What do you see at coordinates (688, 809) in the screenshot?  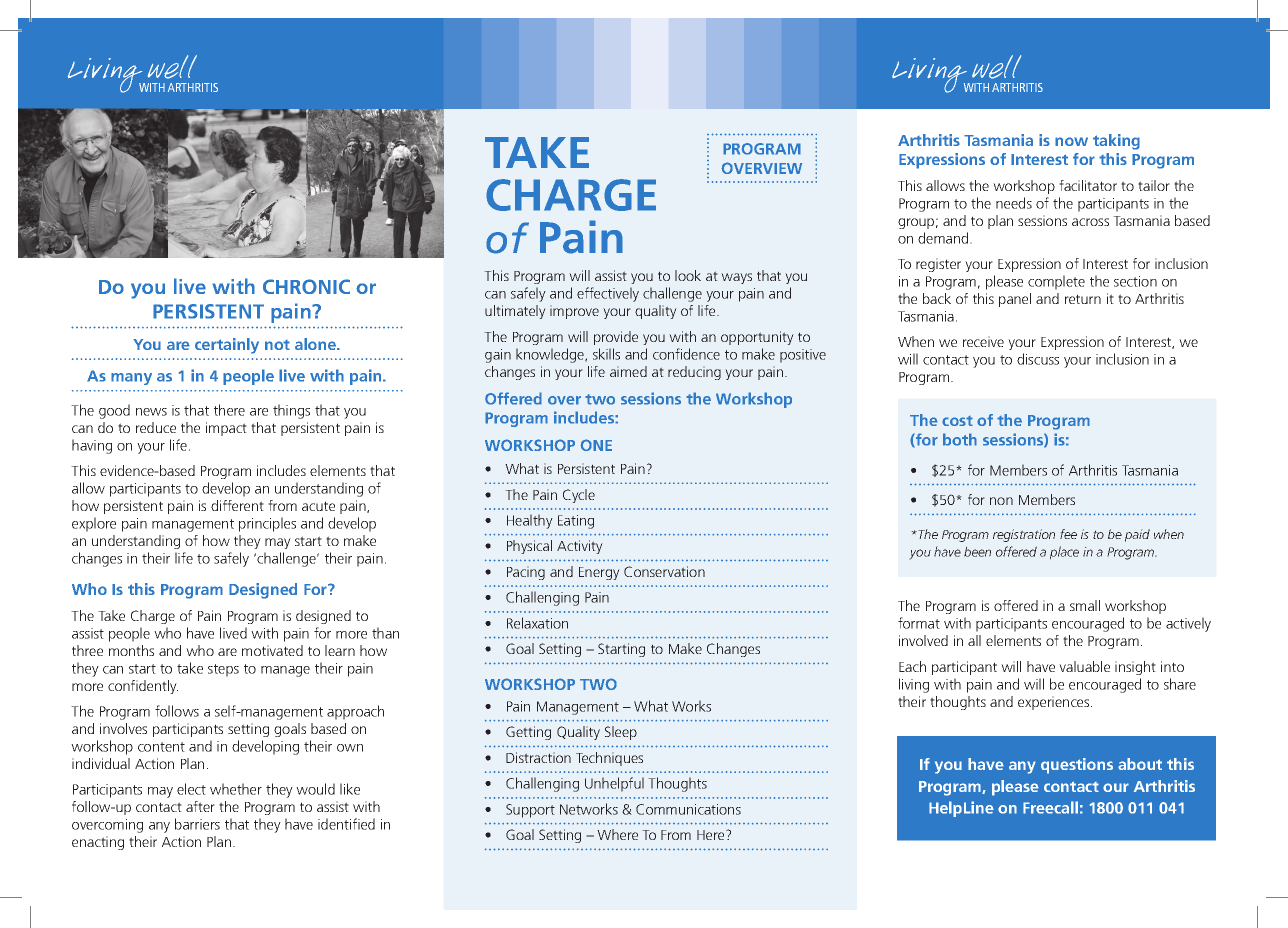 I see `Communications` at bounding box center [688, 809].
